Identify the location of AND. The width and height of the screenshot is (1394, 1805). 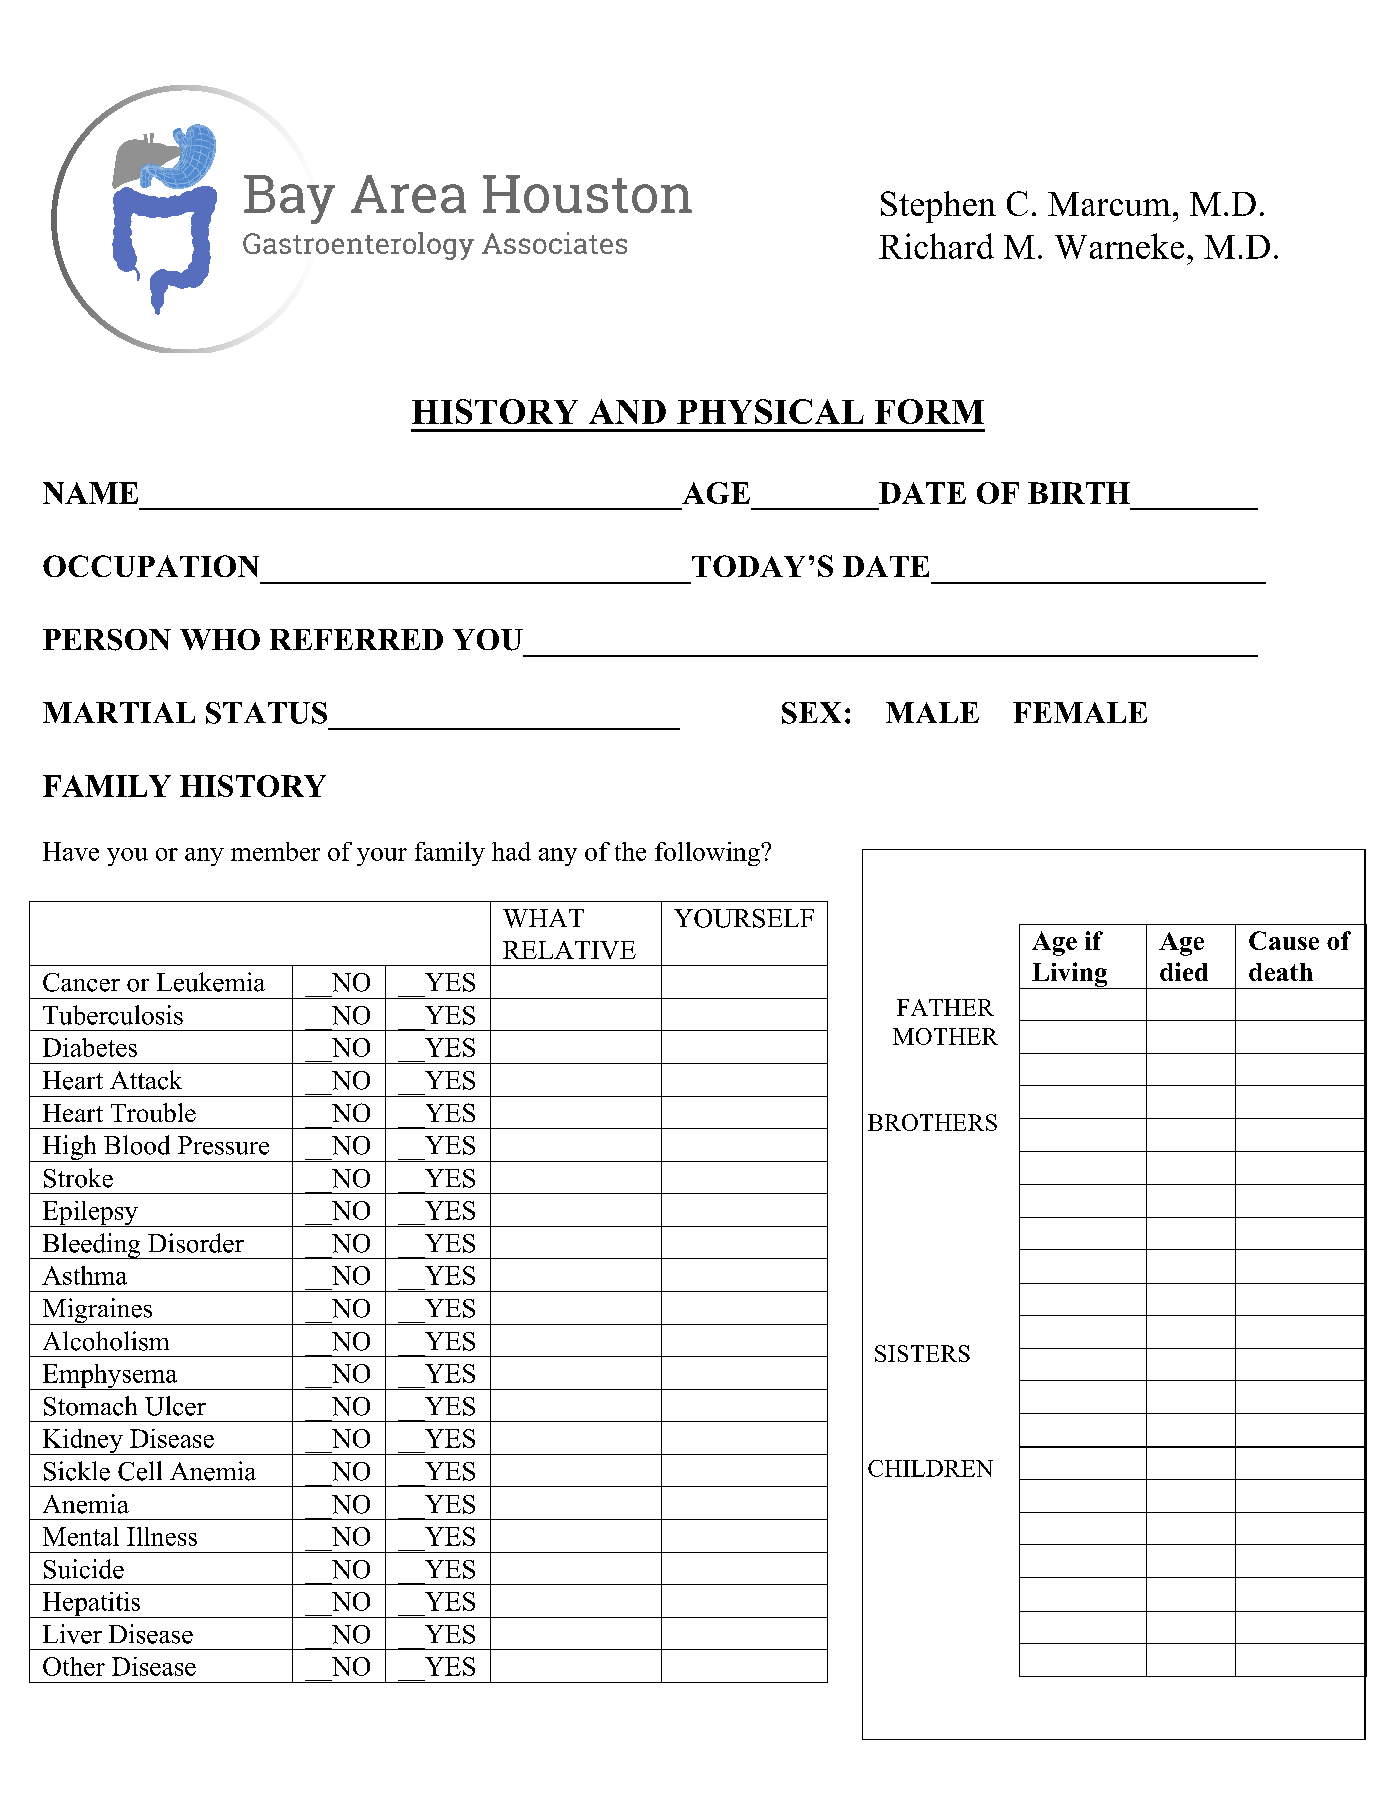
(627, 411).
